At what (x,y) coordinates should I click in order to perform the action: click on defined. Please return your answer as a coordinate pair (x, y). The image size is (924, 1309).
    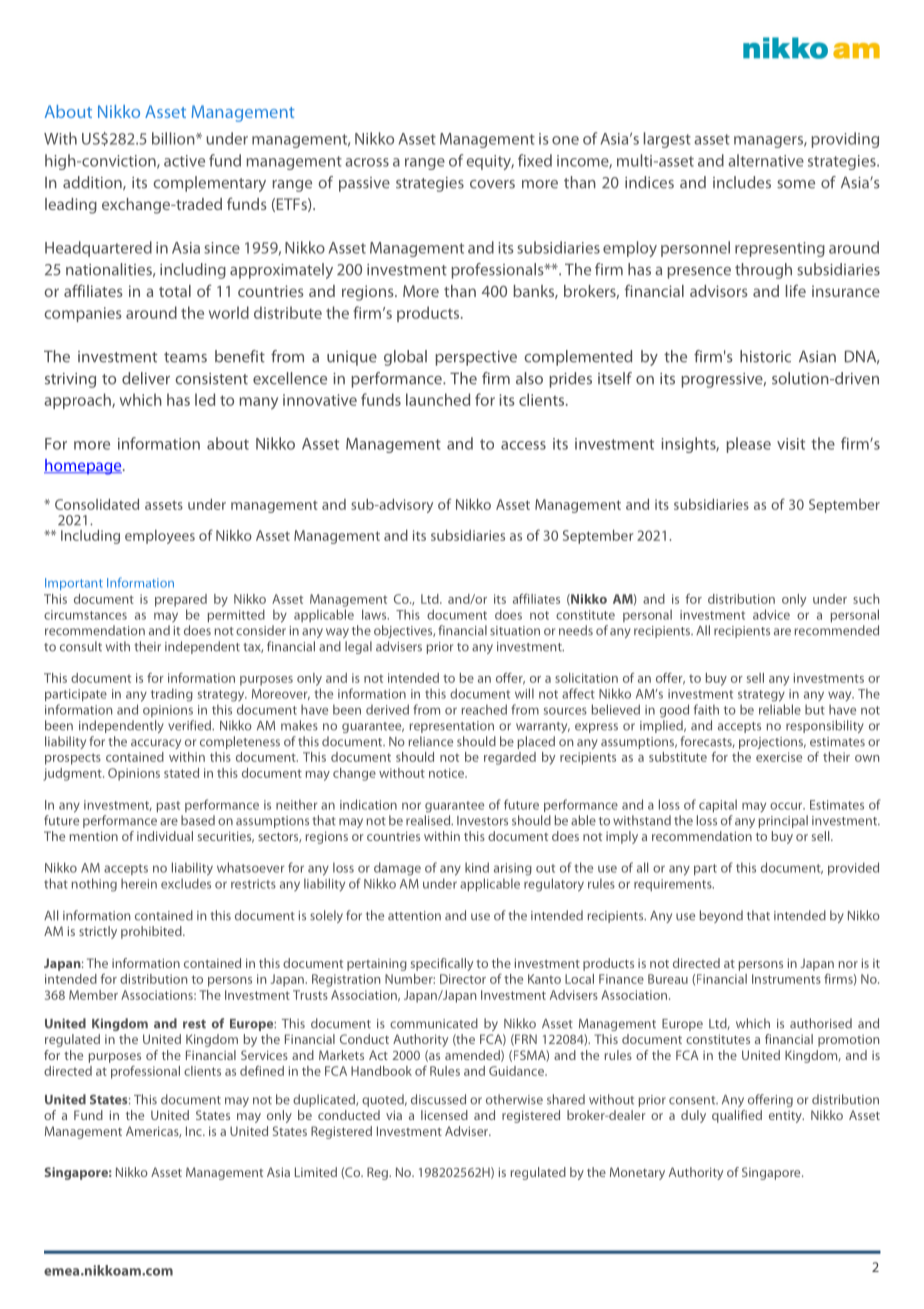
    Looking at the image, I should click on (262, 1071).
